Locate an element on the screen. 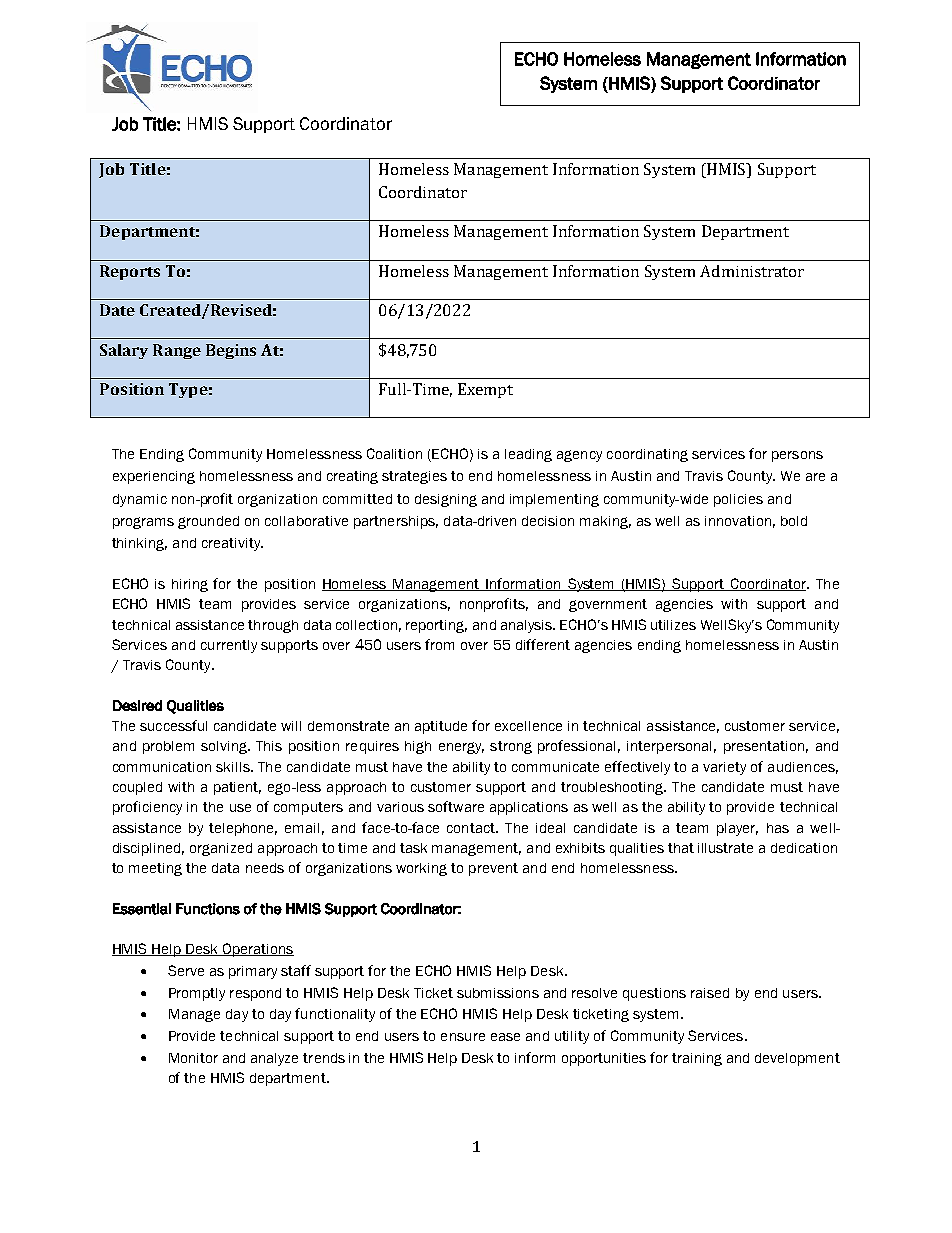  currently is located at coordinates (229, 646).
